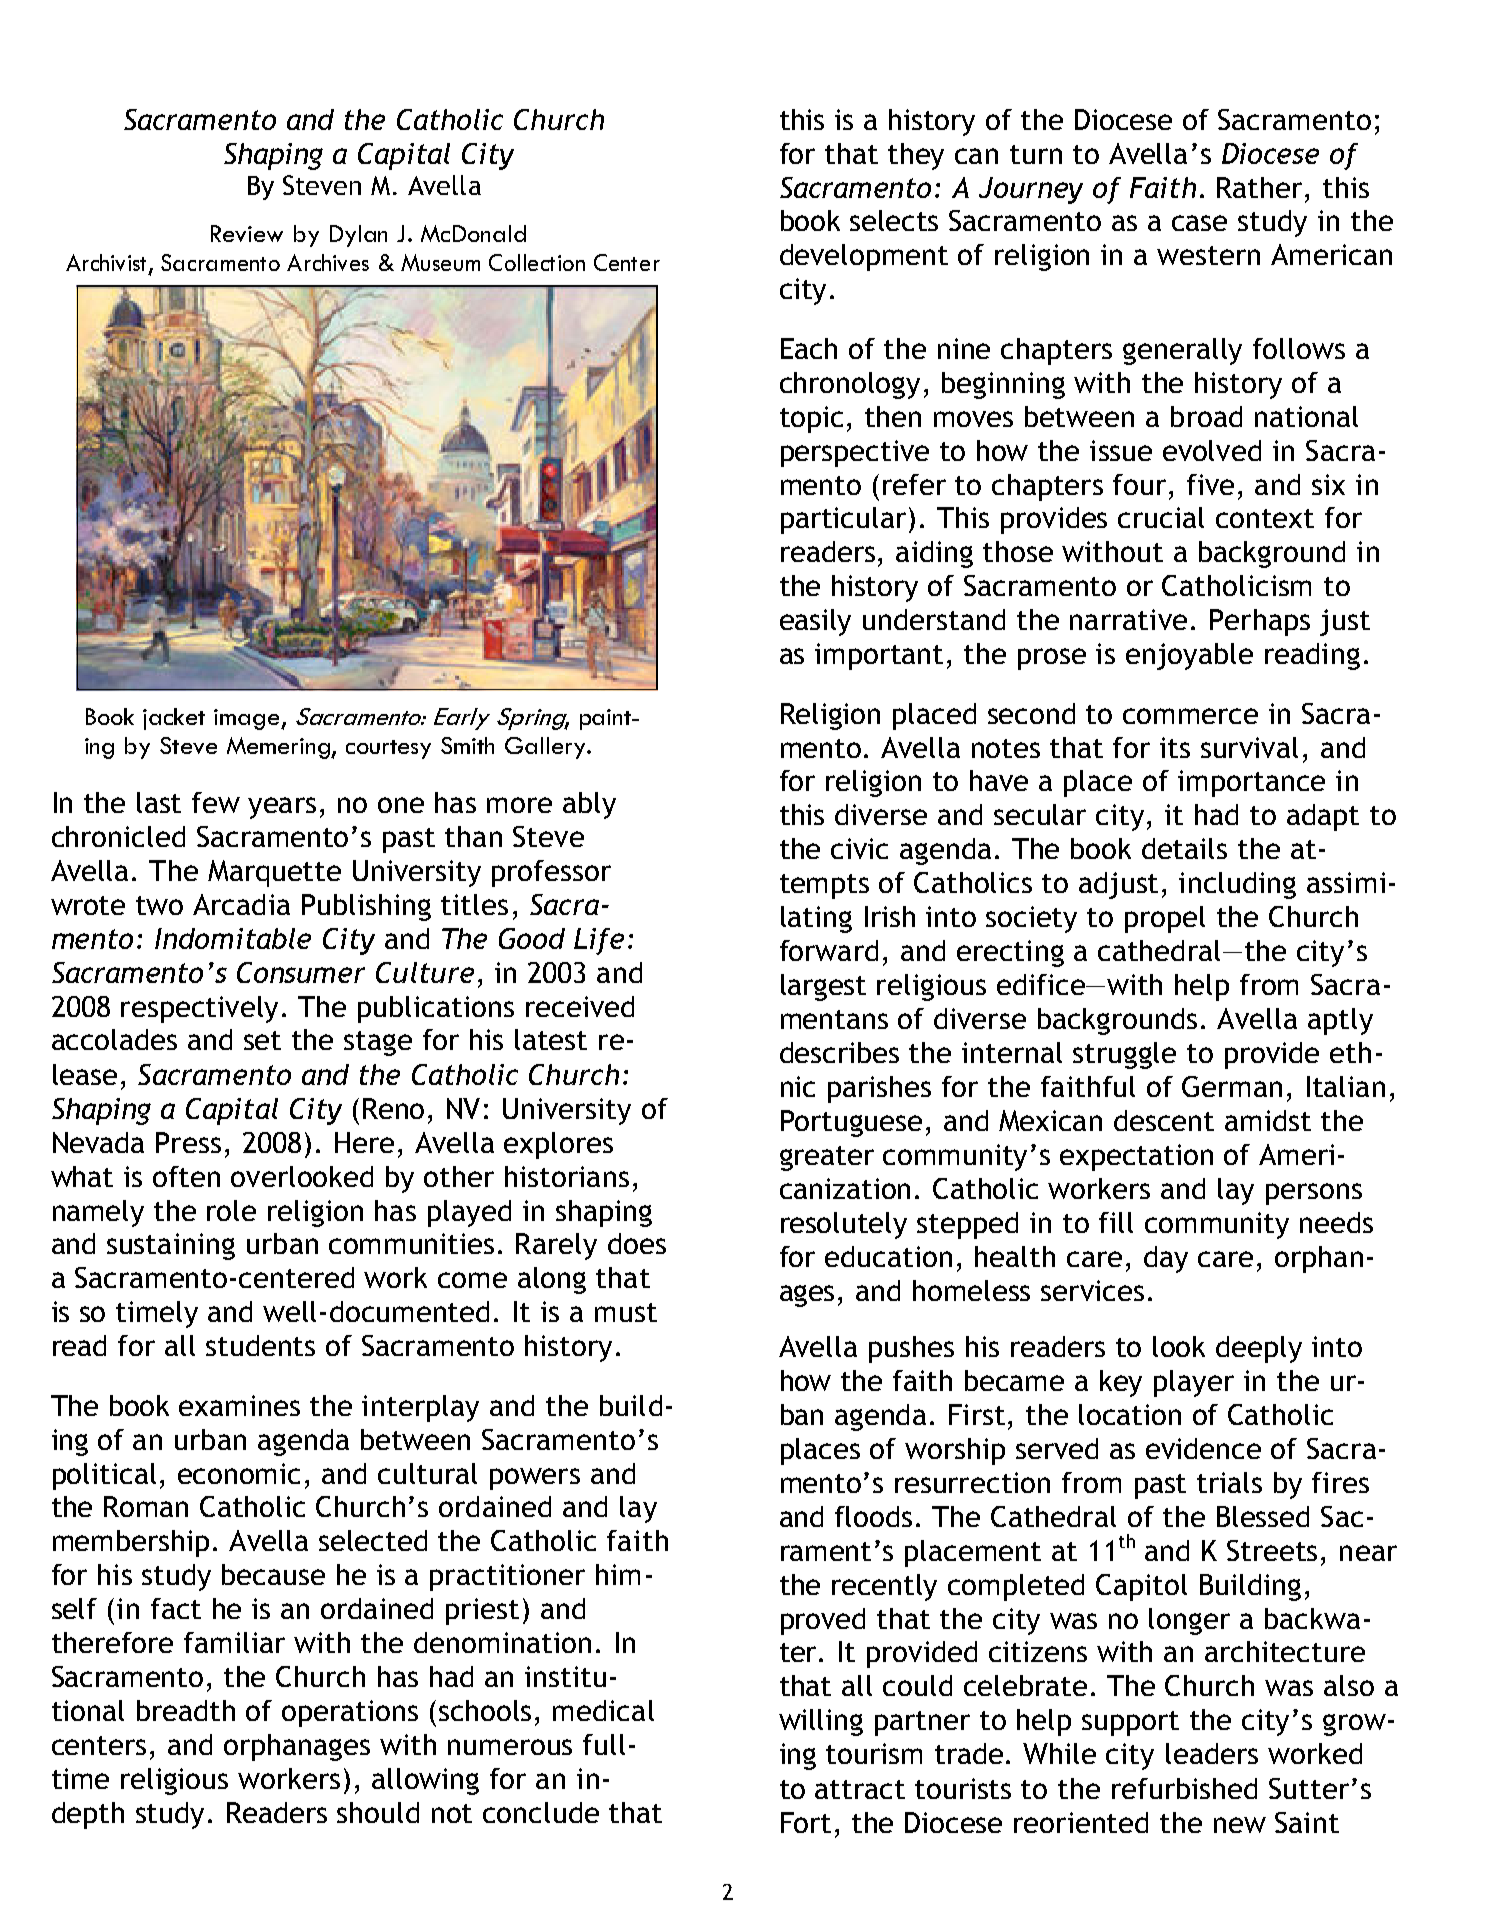  What do you see at coordinates (248, 719) in the image?
I see `image` at bounding box center [248, 719].
